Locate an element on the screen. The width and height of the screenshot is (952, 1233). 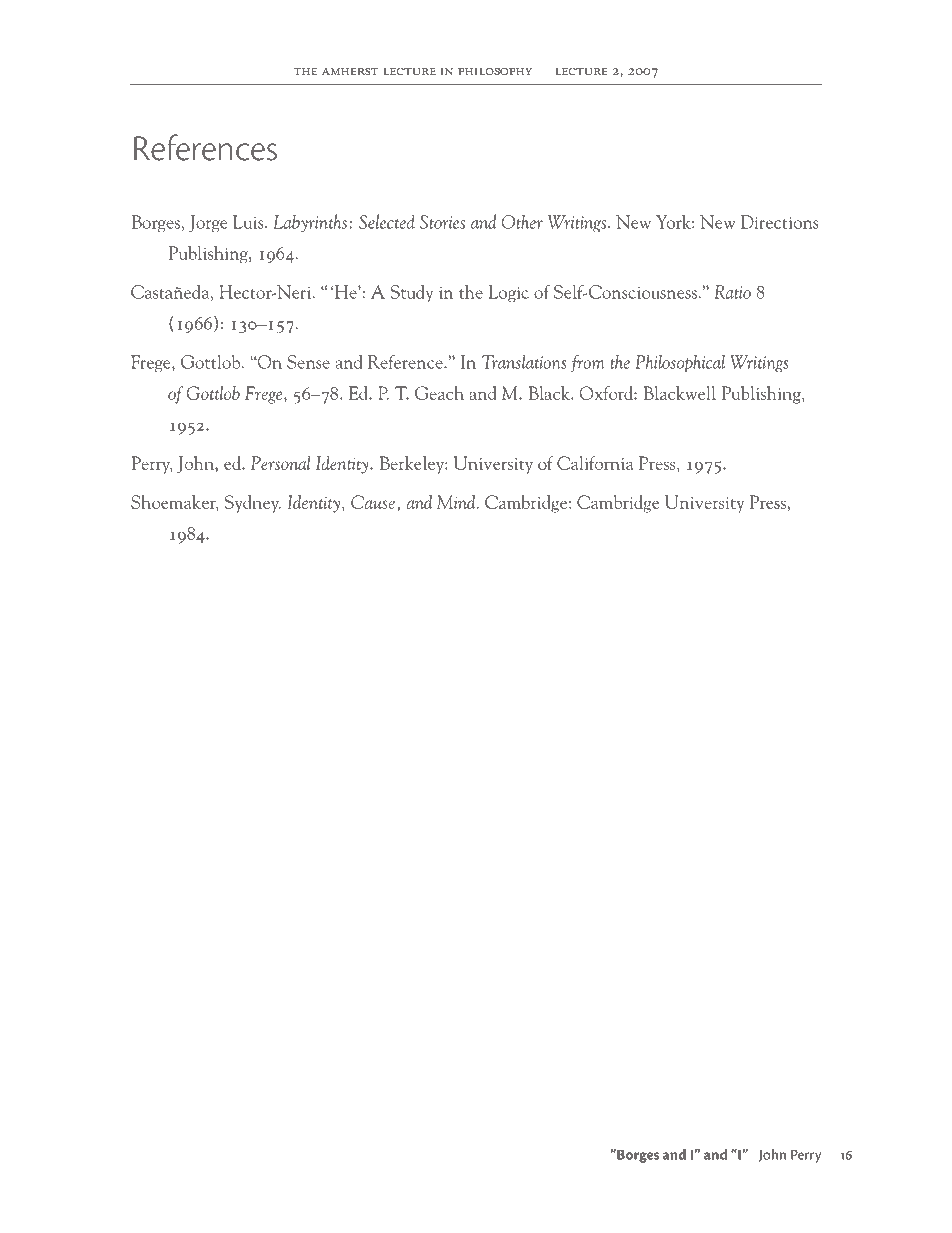
amherst is located at coordinates (350, 71).
